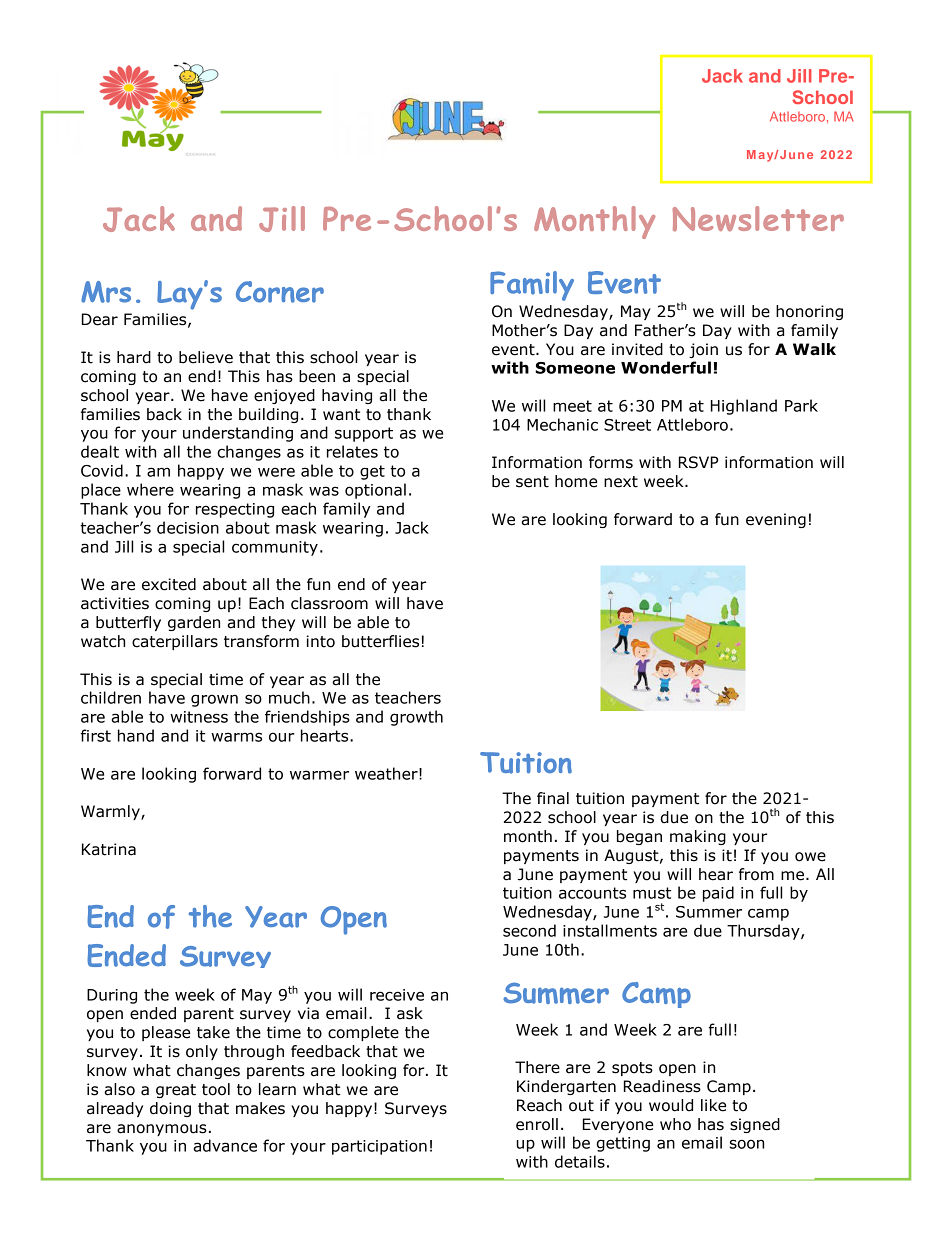  Describe the element at coordinates (214, 700) in the screenshot. I see `grown` at that location.
